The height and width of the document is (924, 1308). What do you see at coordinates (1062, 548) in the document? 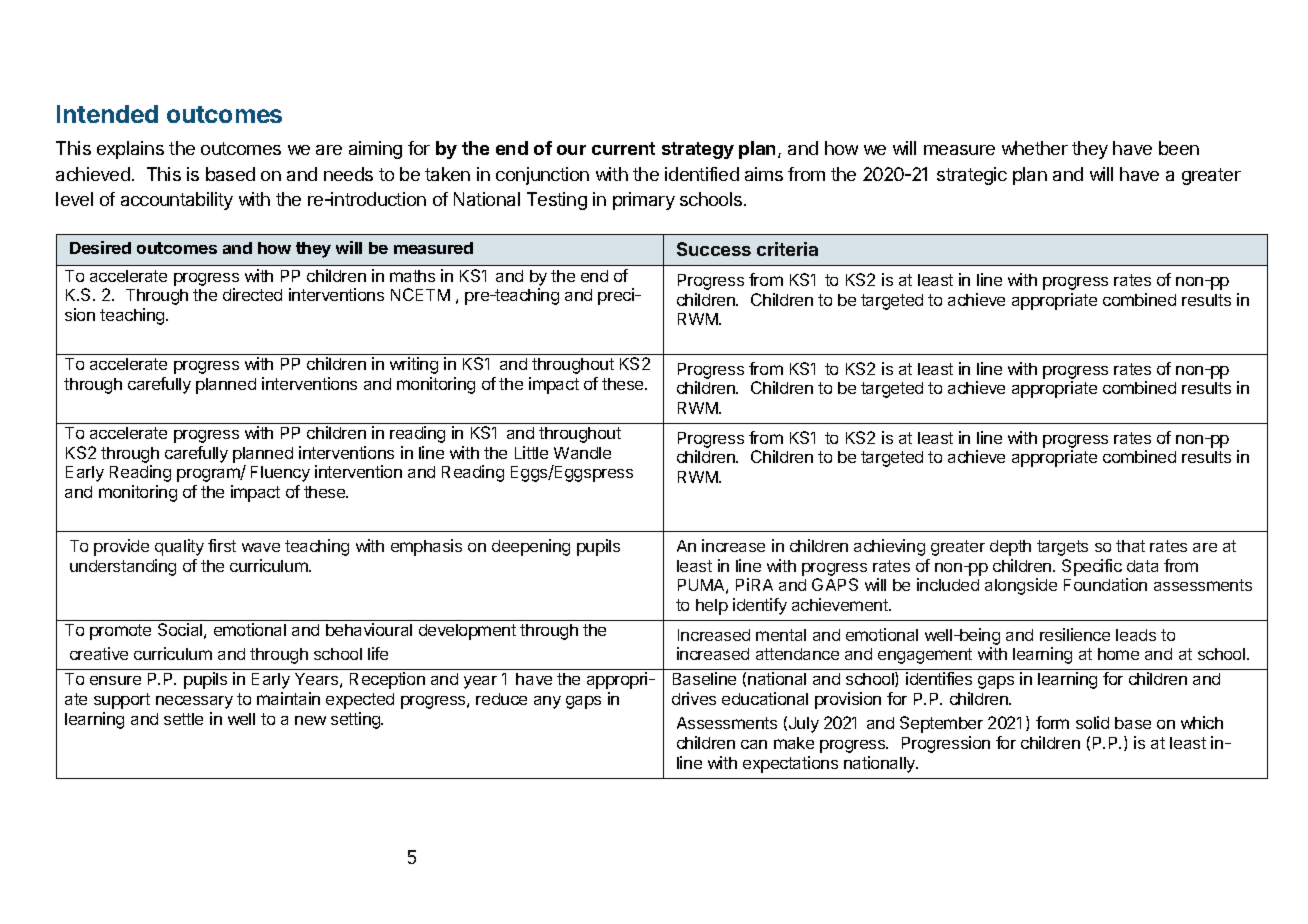
I see `targets` at bounding box center [1062, 548].
